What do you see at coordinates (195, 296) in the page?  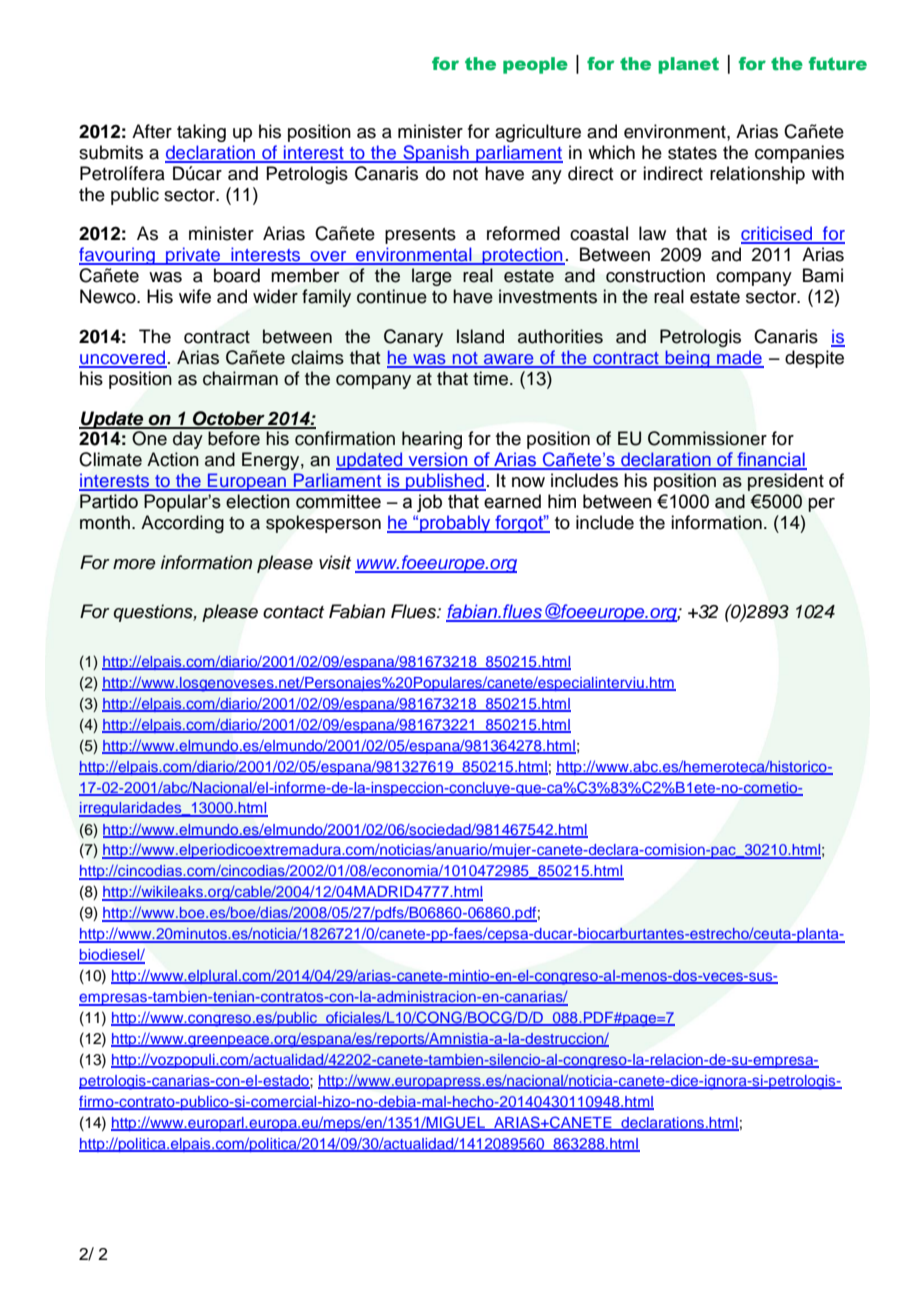 I see `wife` at bounding box center [195, 296].
